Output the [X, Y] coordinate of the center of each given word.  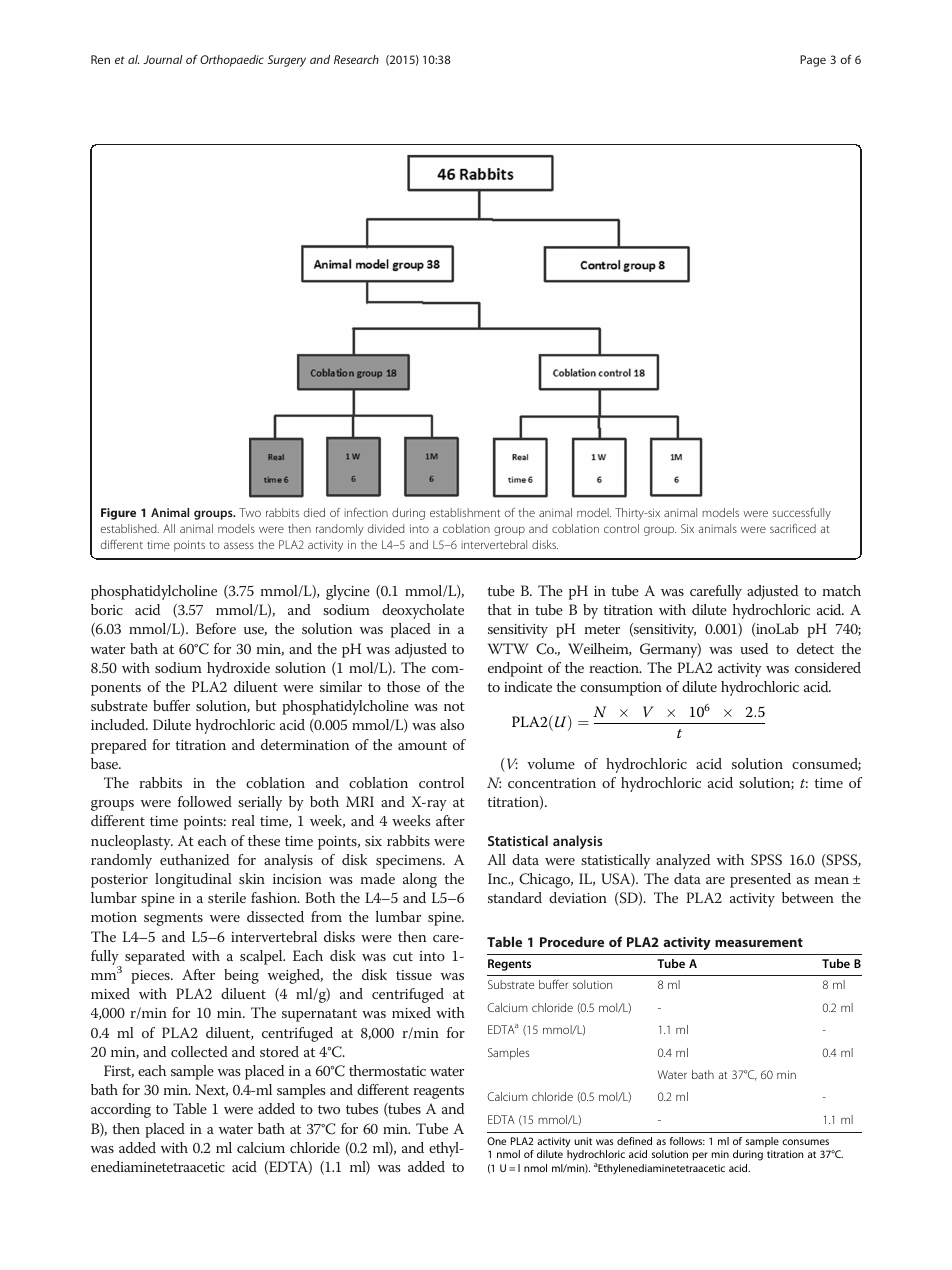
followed [205, 801]
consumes [805, 1142]
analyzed [683, 861]
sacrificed [793, 528]
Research [356, 59]
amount [422, 745]
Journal [163, 59]
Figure [118, 514]
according [121, 1110]
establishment [465, 512]
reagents [438, 1092]
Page [813, 61]
